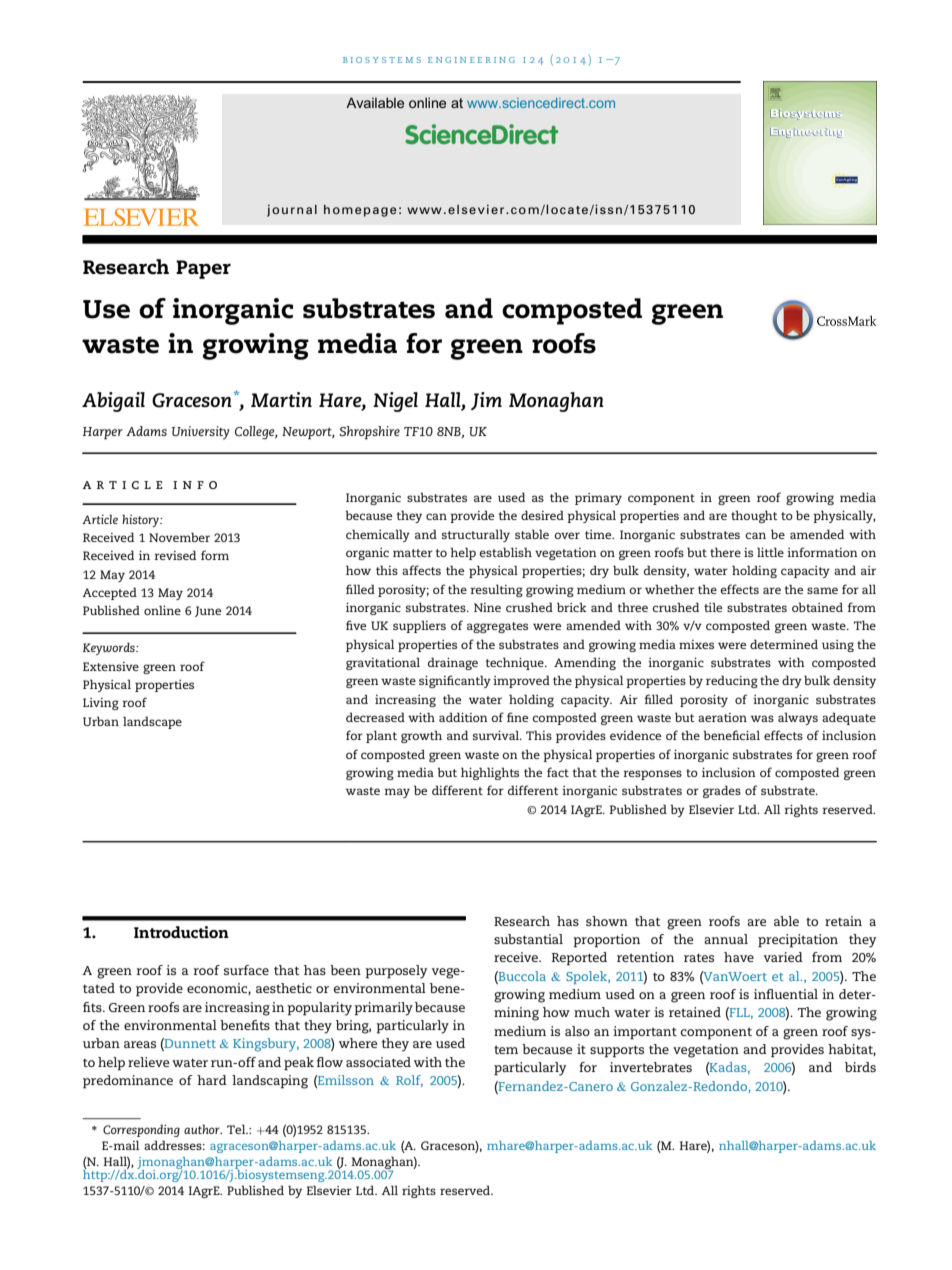  What do you see at coordinates (486, 401) in the image?
I see `Jim` at bounding box center [486, 401].
